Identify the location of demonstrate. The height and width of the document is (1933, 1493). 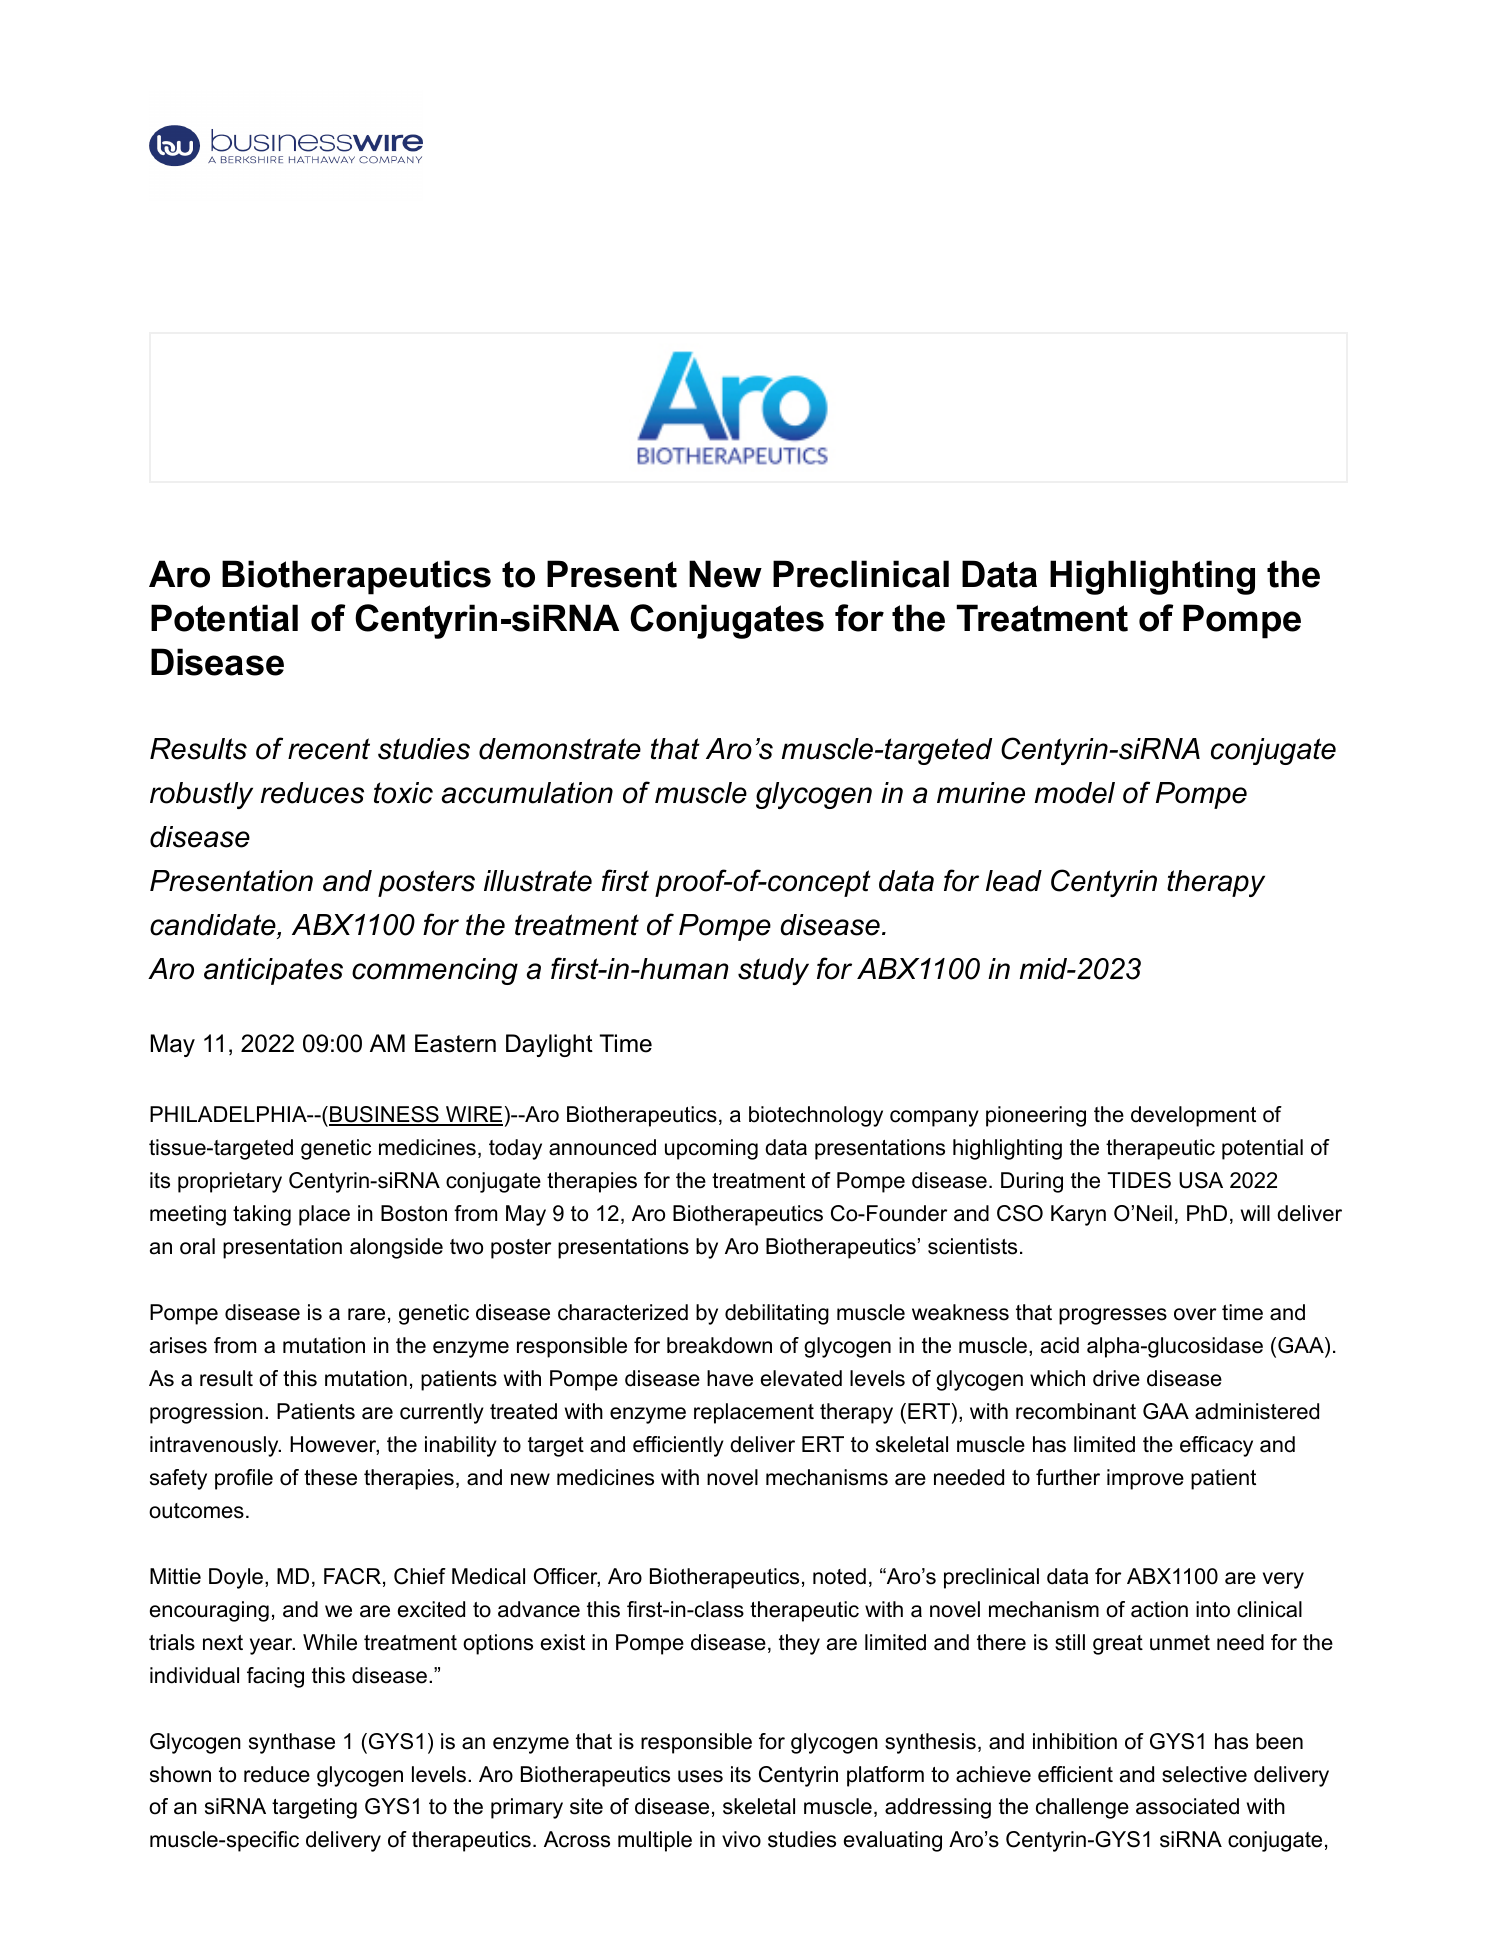
(560, 749).
